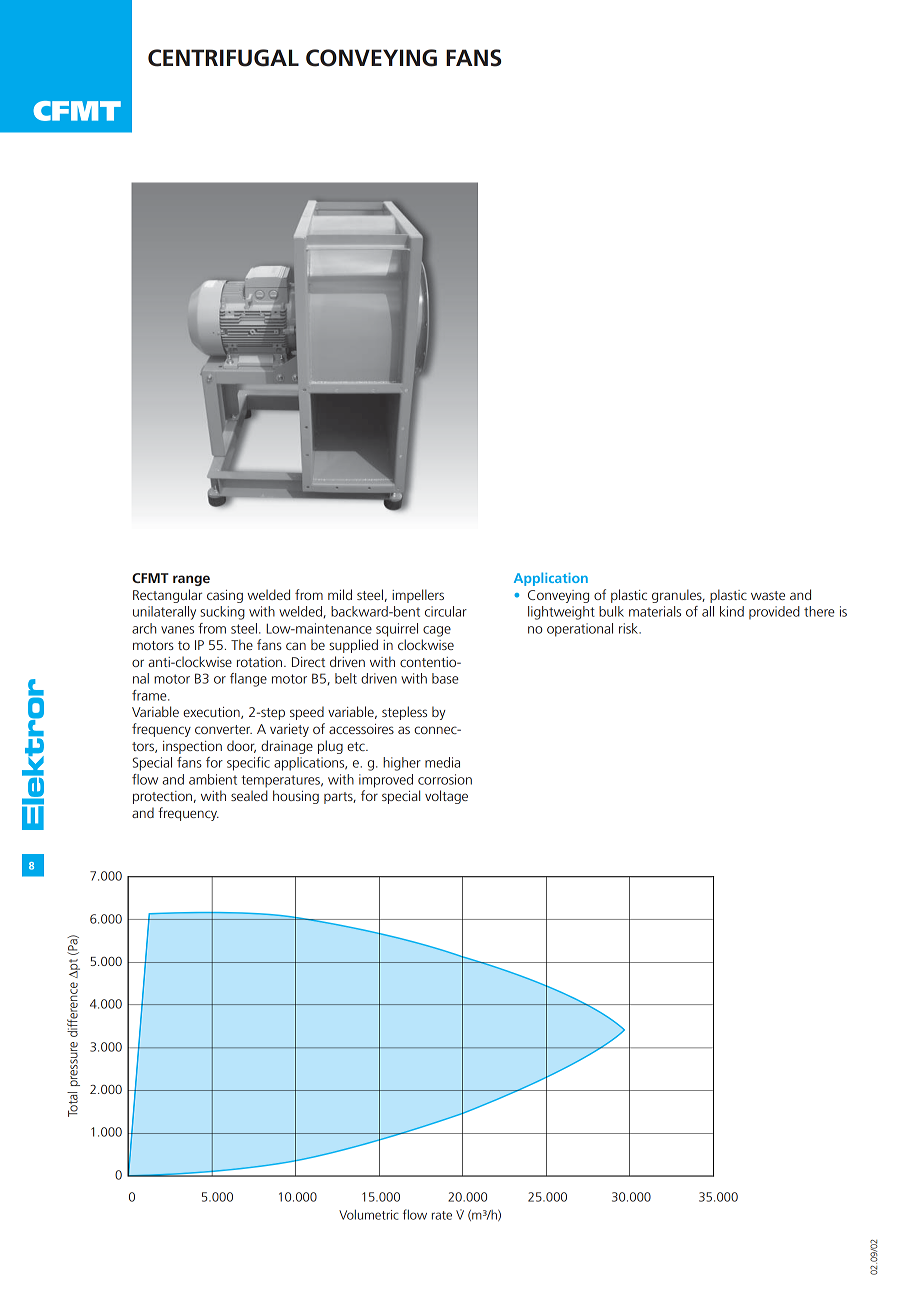  Describe the element at coordinates (732, 611) in the document. I see `kind` at that location.
